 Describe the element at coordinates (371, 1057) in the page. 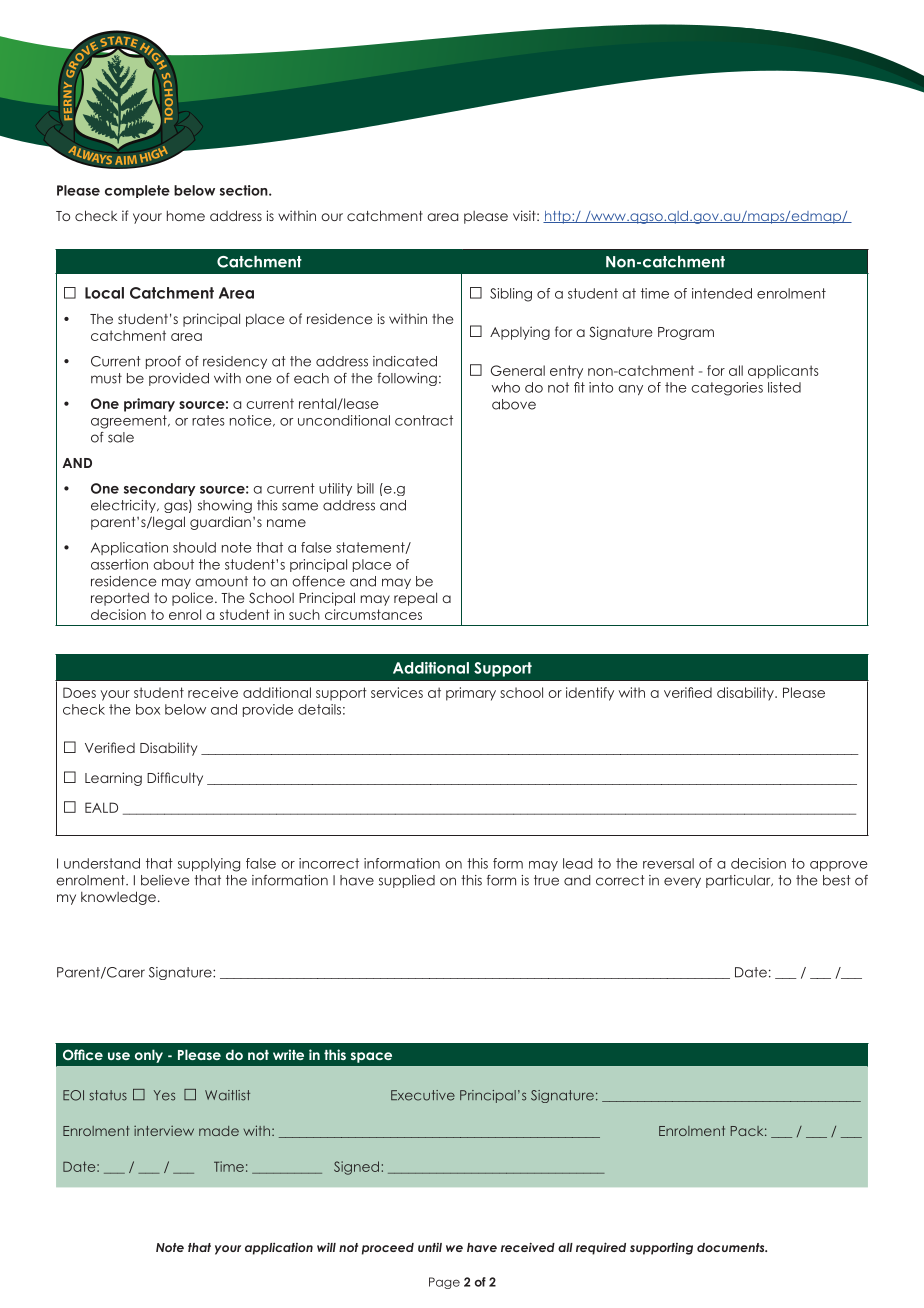

I see `space` at that location.
